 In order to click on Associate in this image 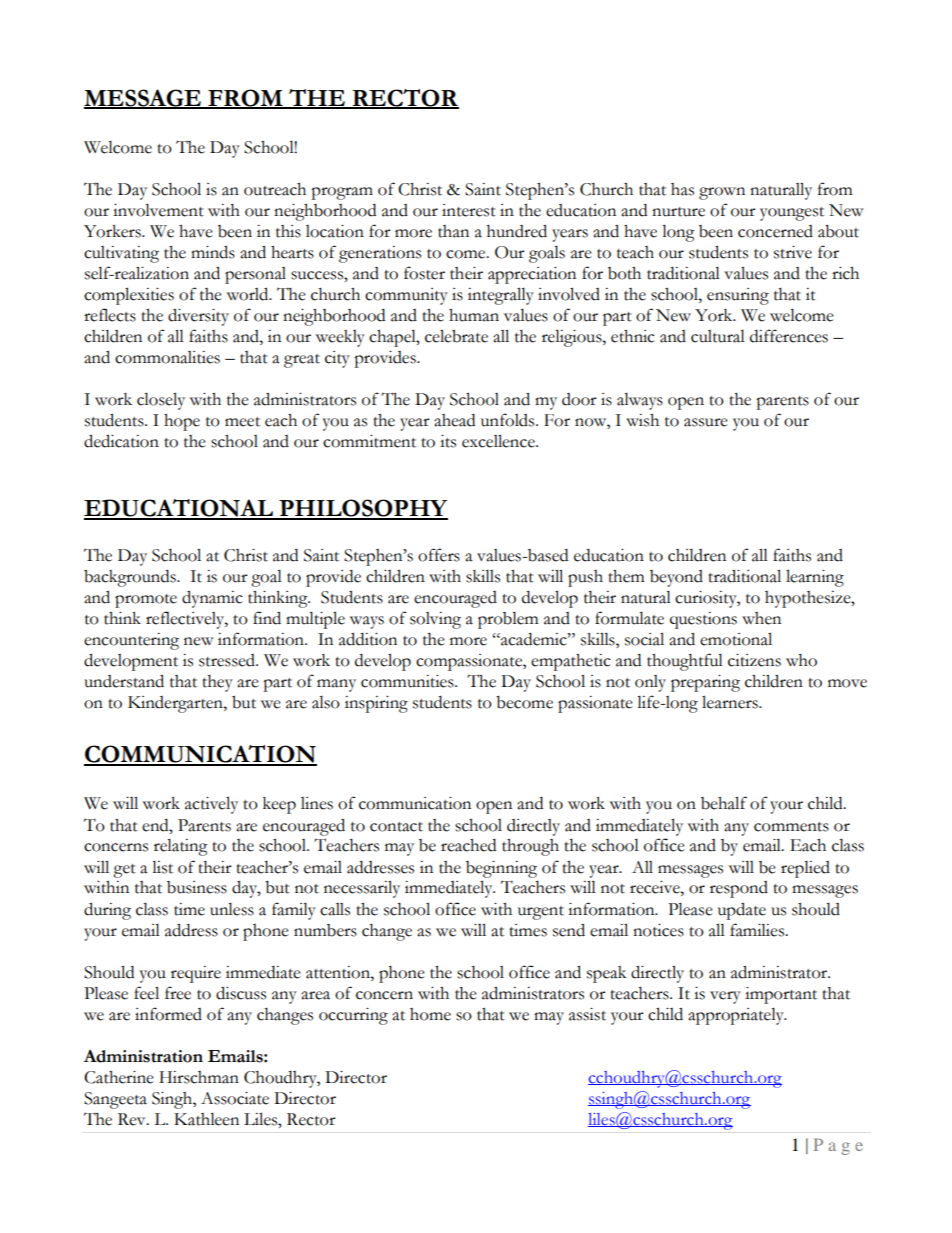, I will do `click(235, 1098)`.
